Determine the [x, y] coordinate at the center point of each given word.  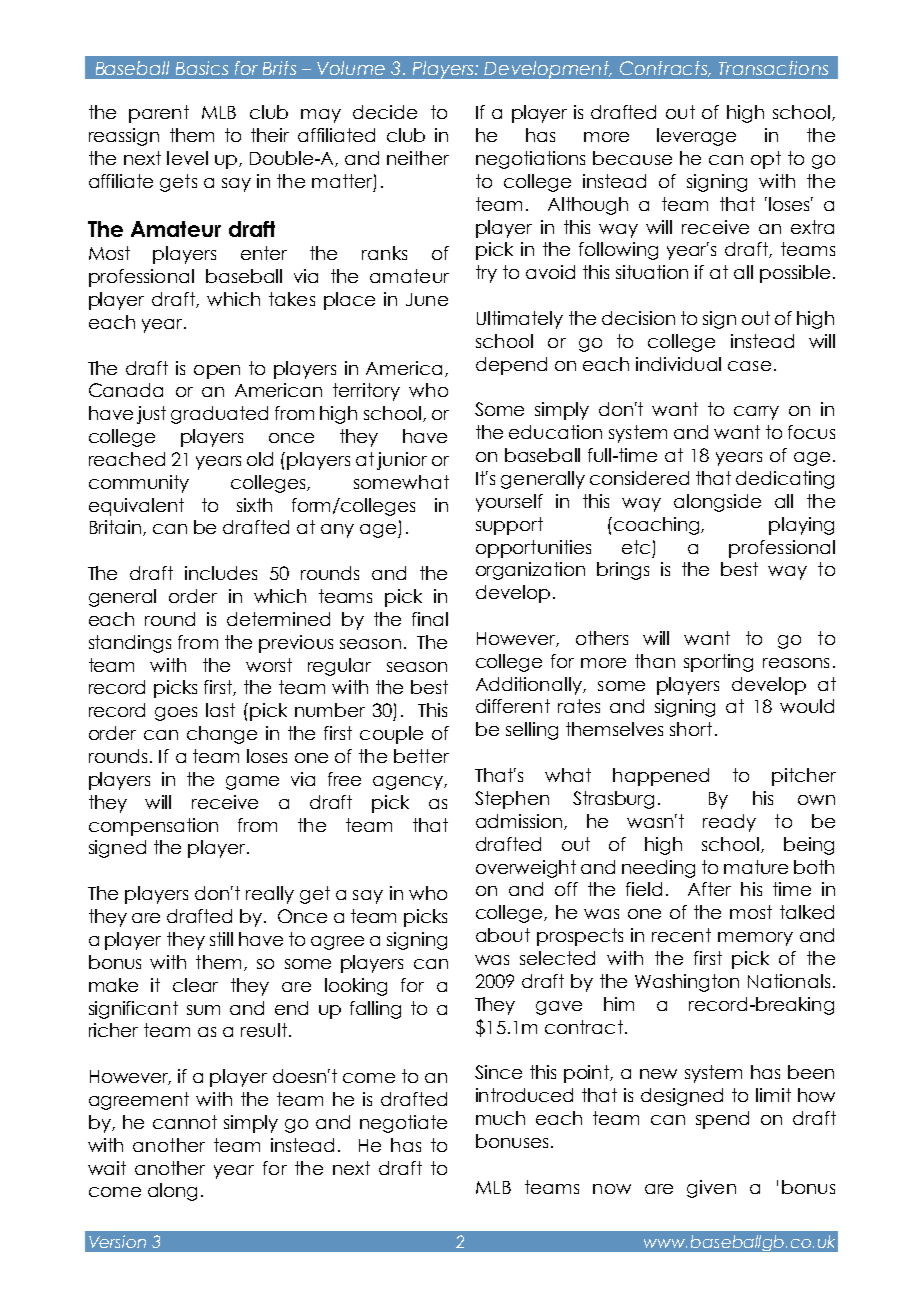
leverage [696, 137]
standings [130, 644]
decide [385, 112]
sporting [718, 663]
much [500, 1118]
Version [117, 1241]
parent [159, 114]
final [430, 619]
